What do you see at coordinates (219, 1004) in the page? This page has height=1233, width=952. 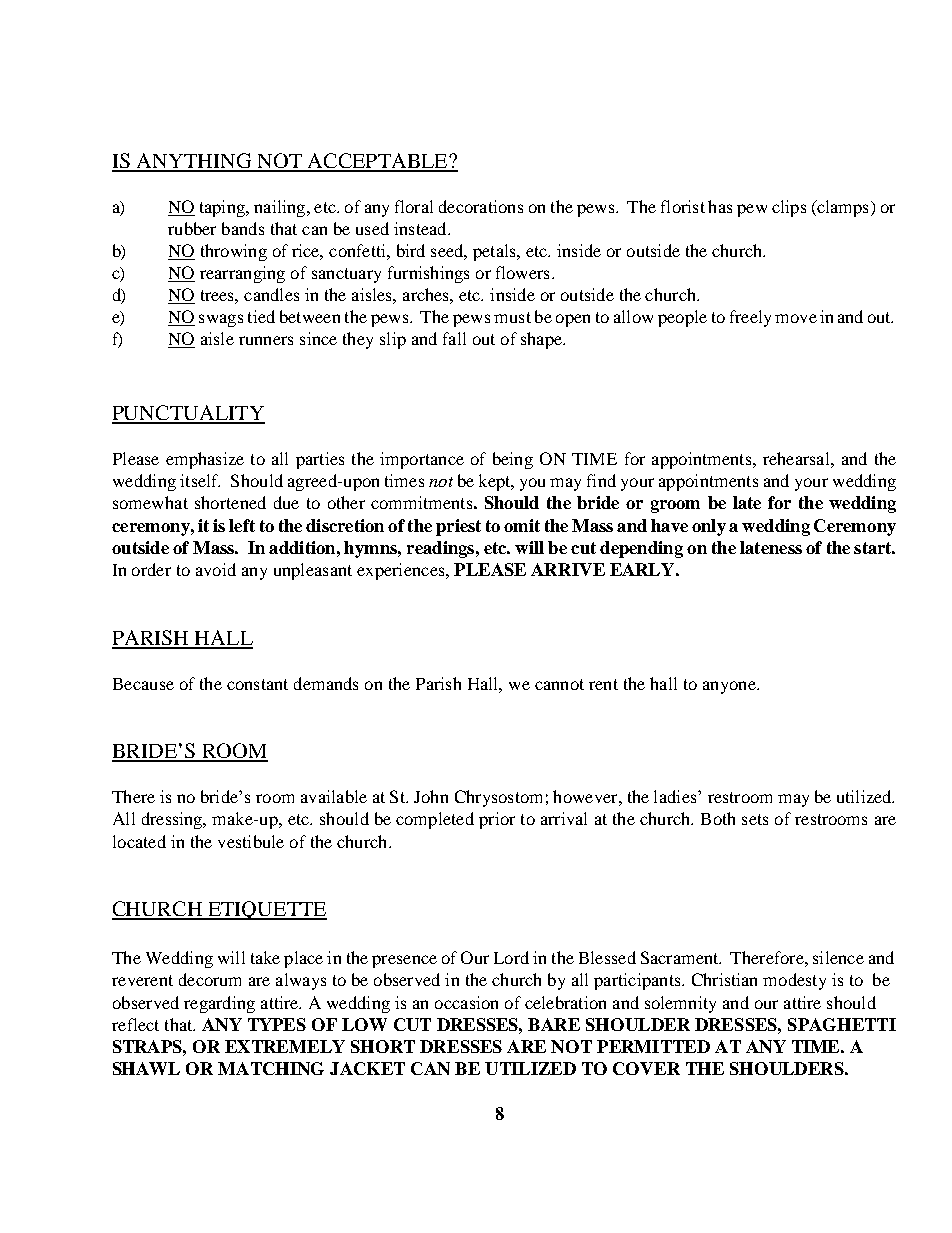 I see `regarding` at bounding box center [219, 1004].
